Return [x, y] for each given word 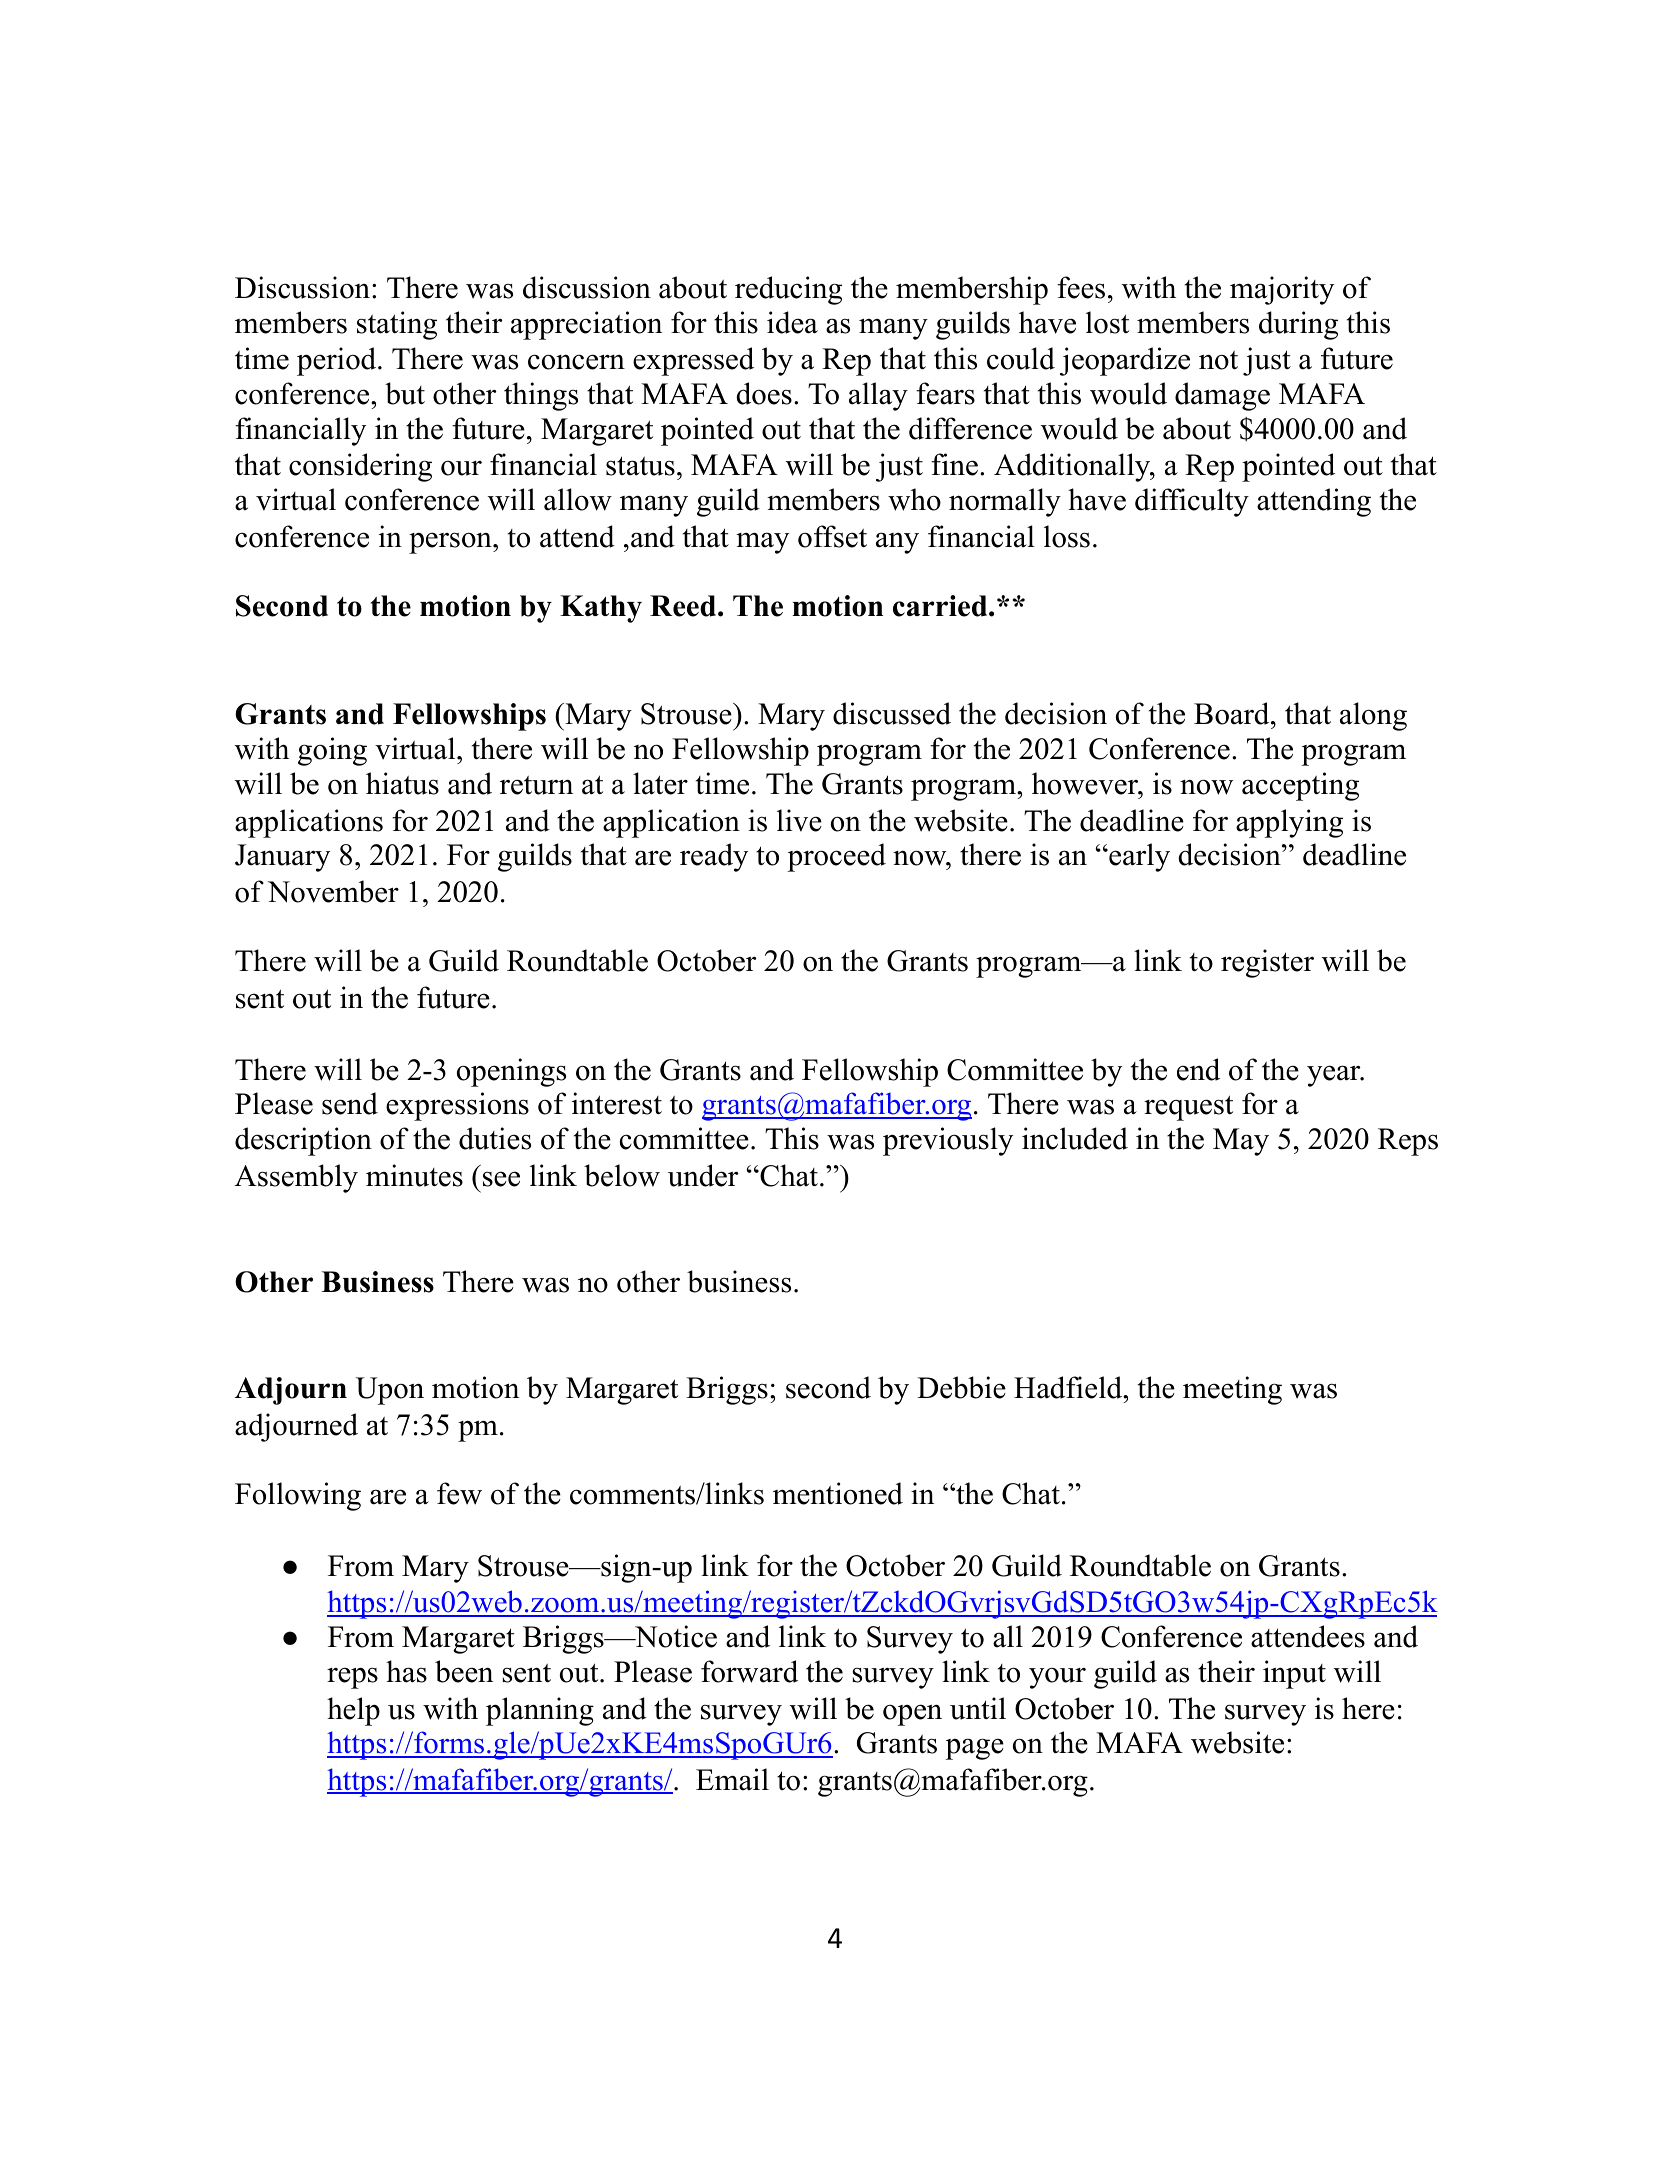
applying [1289, 823]
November [333, 891]
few [459, 1493]
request [1188, 1108]
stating [397, 325]
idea [792, 322]
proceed [836, 857]
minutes [414, 1175]
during [1298, 325]
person [451, 543]
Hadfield [1069, 1387]
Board [1233, 713]
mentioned [838, 1493]
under [703, 1175]
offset [832, 536]
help [353, 1711]
